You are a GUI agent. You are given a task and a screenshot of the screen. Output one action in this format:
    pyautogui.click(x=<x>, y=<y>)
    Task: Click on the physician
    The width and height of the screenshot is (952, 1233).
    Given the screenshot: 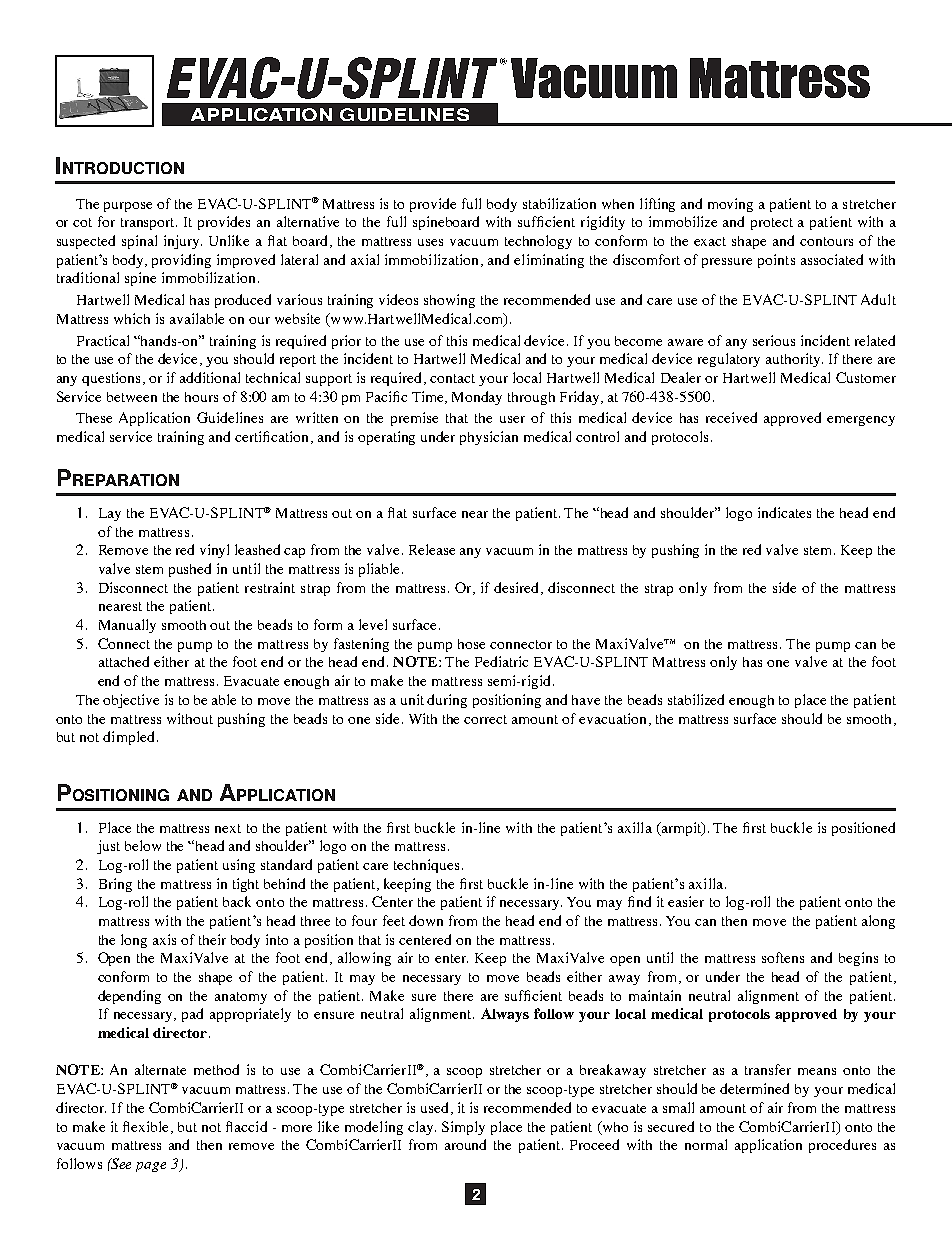 What is the action you would take?
    pyautogui.click(x=489, y=438)
